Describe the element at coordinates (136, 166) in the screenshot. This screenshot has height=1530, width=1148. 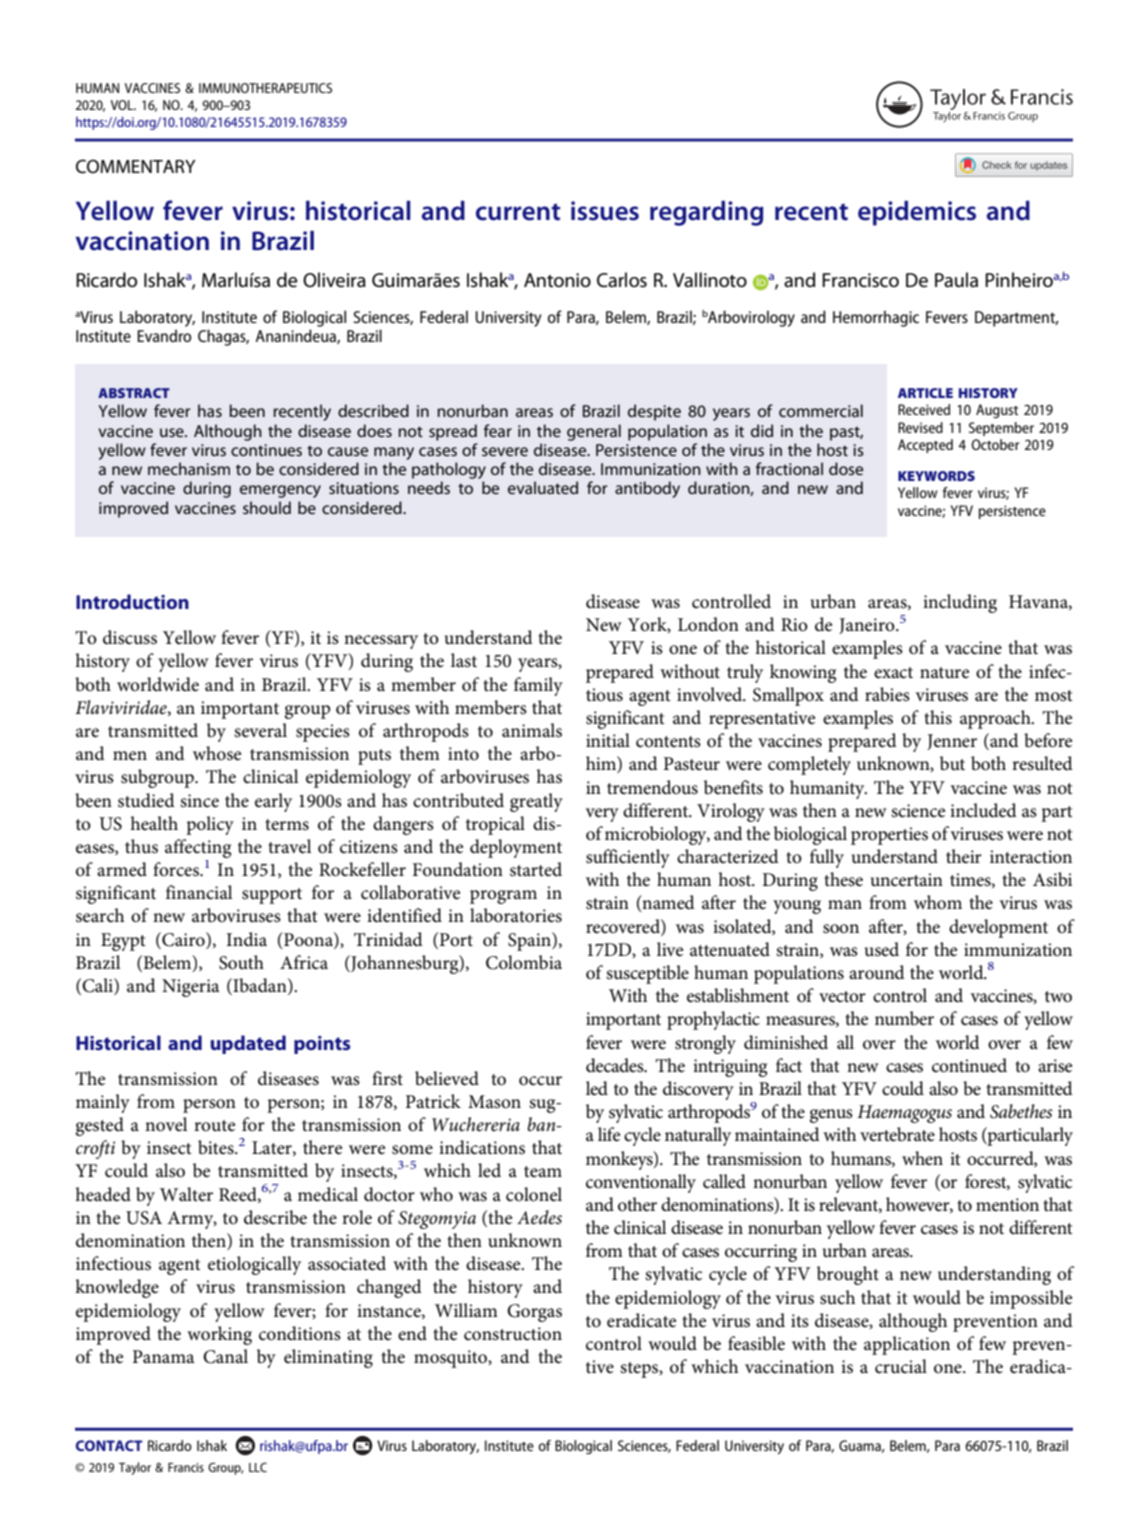
I see `COMMENTARY` at that location.
